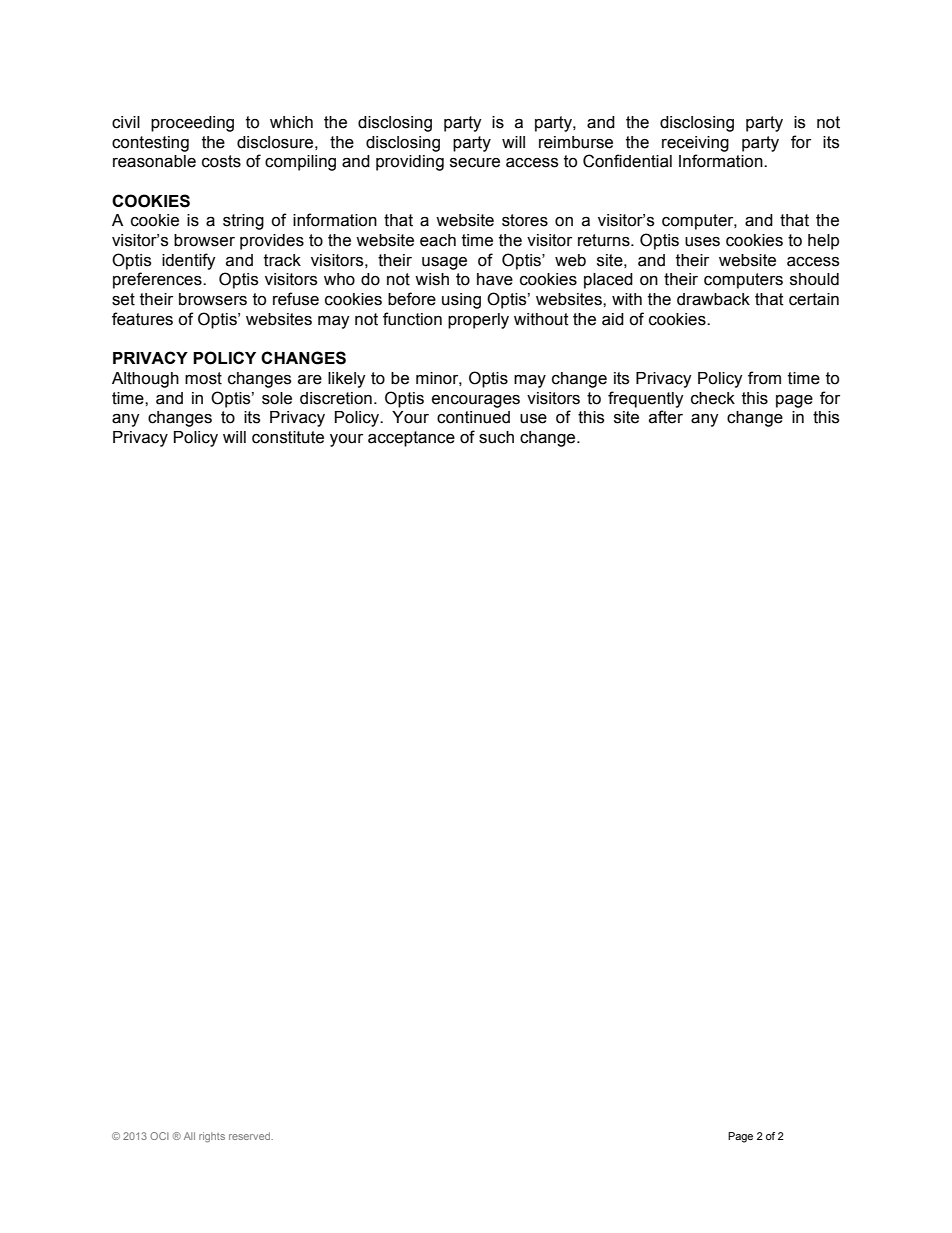 The width and height of the screenshot is (952, 1233). What do you see at coordinates (496, 437) in the screenshot?
I see `such` at bounding box center [496, 437].
